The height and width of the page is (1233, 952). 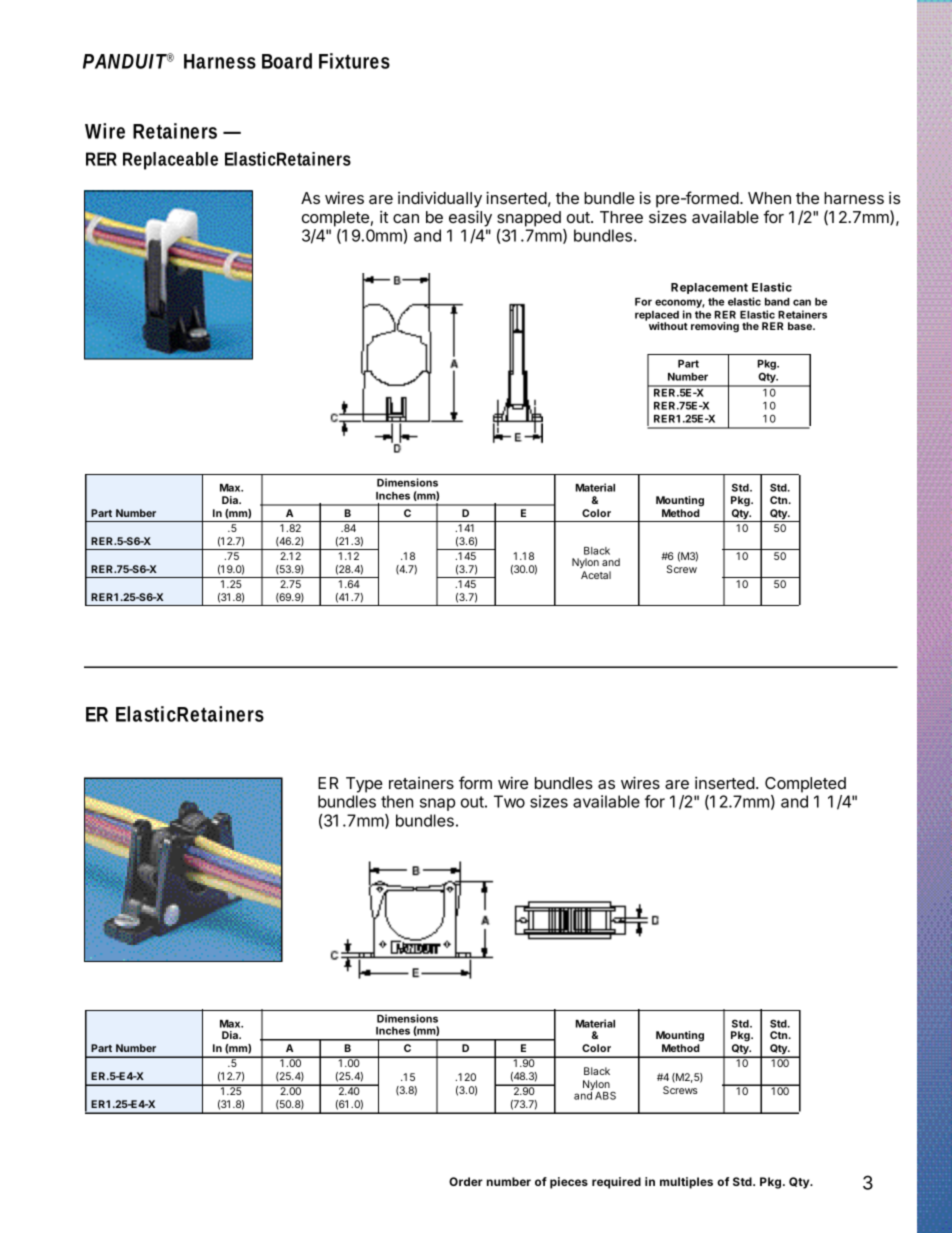 What do you see at coordinates (364, 785) in the page?
I see `Type` at bounding box center [364, 785].
